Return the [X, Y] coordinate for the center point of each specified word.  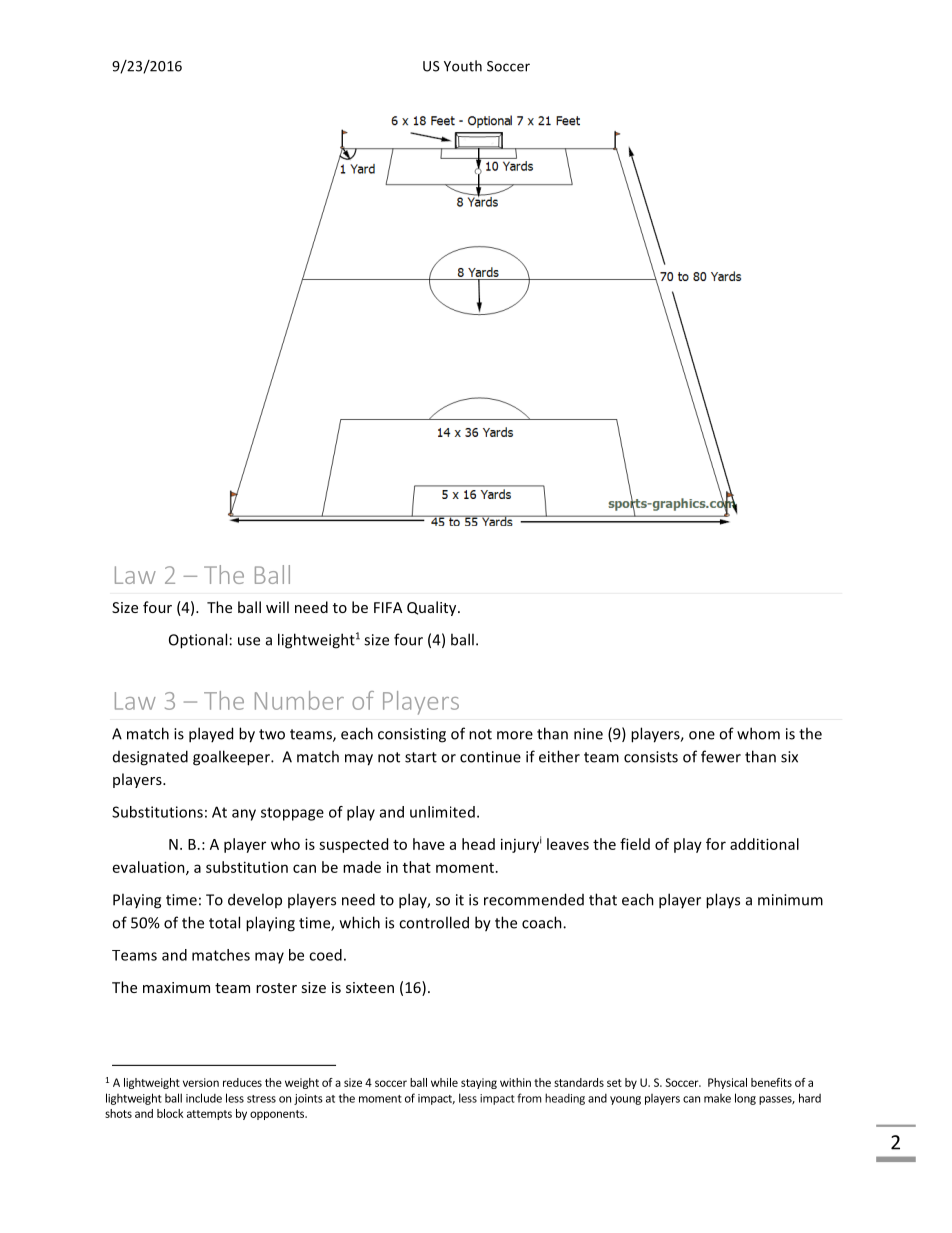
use [249, 641]
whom [758, 733]
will [277, 607]
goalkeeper [232, 758]
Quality [433, 608]
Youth [463, 66]
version [201, 1082]
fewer [721, 756]
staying [479, 1083]
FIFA [388, 607]
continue [490, 757]
